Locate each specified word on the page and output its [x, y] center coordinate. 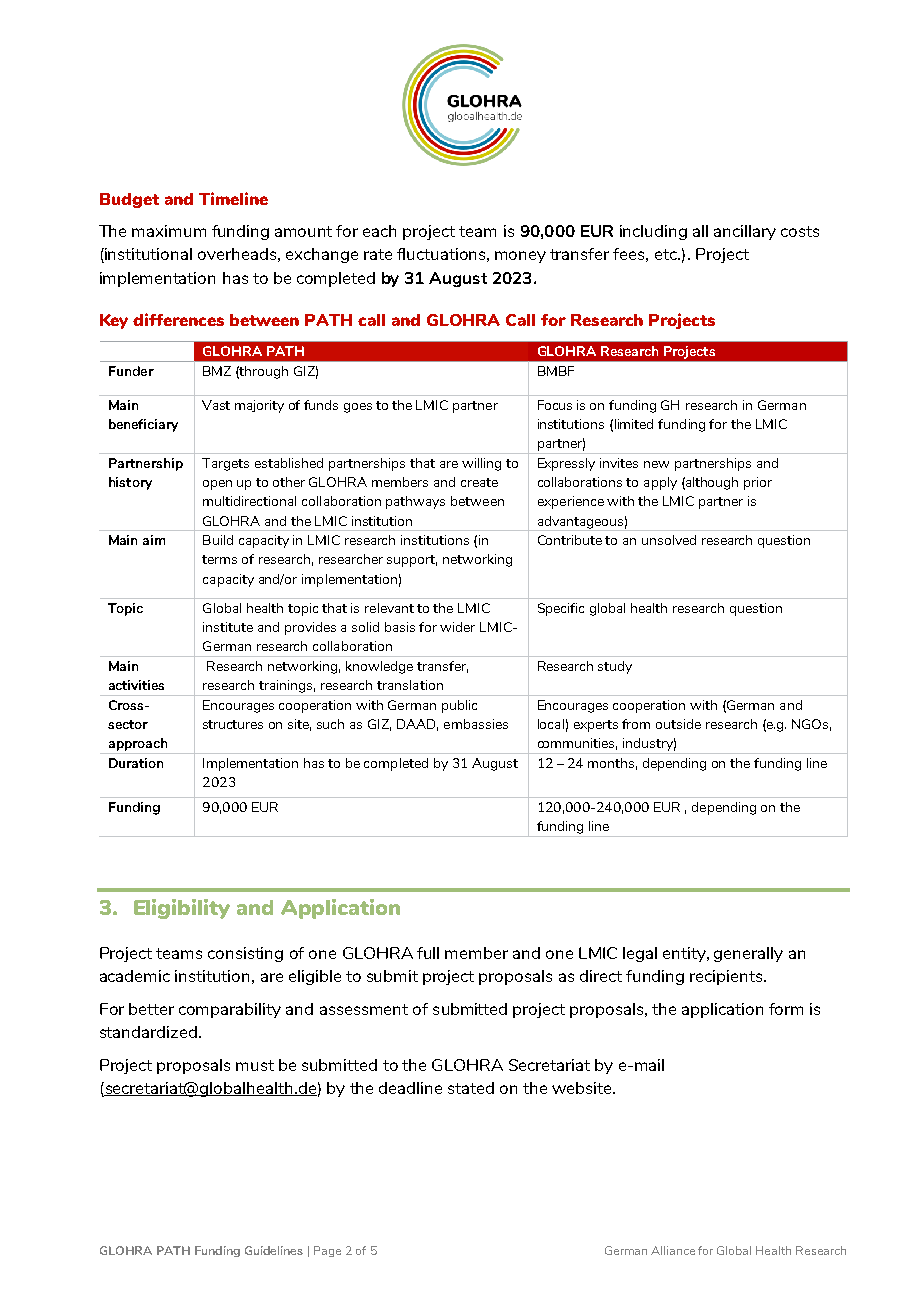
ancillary [745, 232]
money [520, 257]
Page [327, 1251]
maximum [169, 231]
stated [471, 1088]
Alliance [673, 1250]
